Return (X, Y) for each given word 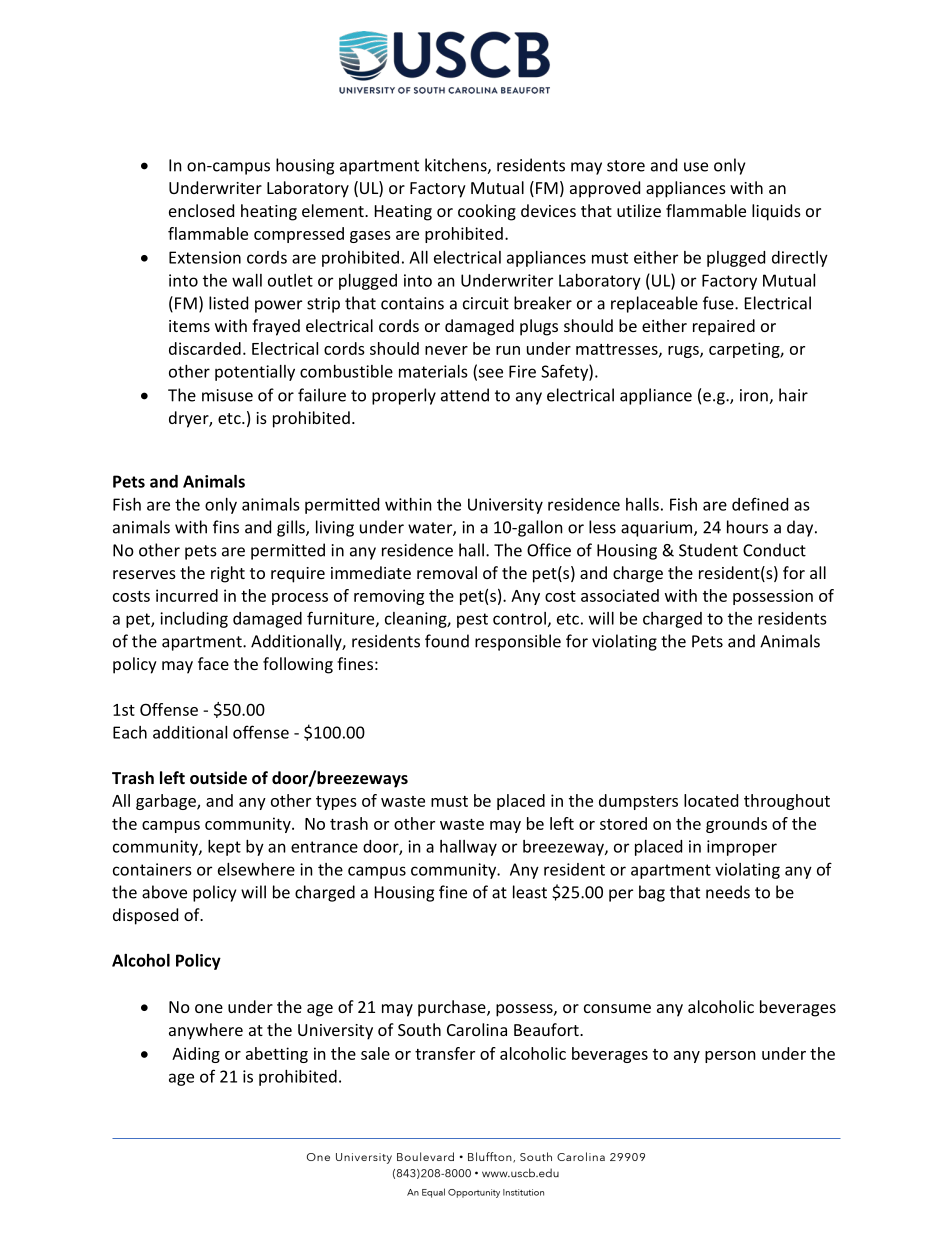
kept (224, 848)
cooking (487, 212)
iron (755, 396)
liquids (776, 212)
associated (620, 595)
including (194, 620)
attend (465, 395)
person (730, 1057)
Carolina (477, 1029)
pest (472, 620)
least (530, 892)
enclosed (201, 210)
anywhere (206, 1031)
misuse (227, 395)
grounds (736, 825)
